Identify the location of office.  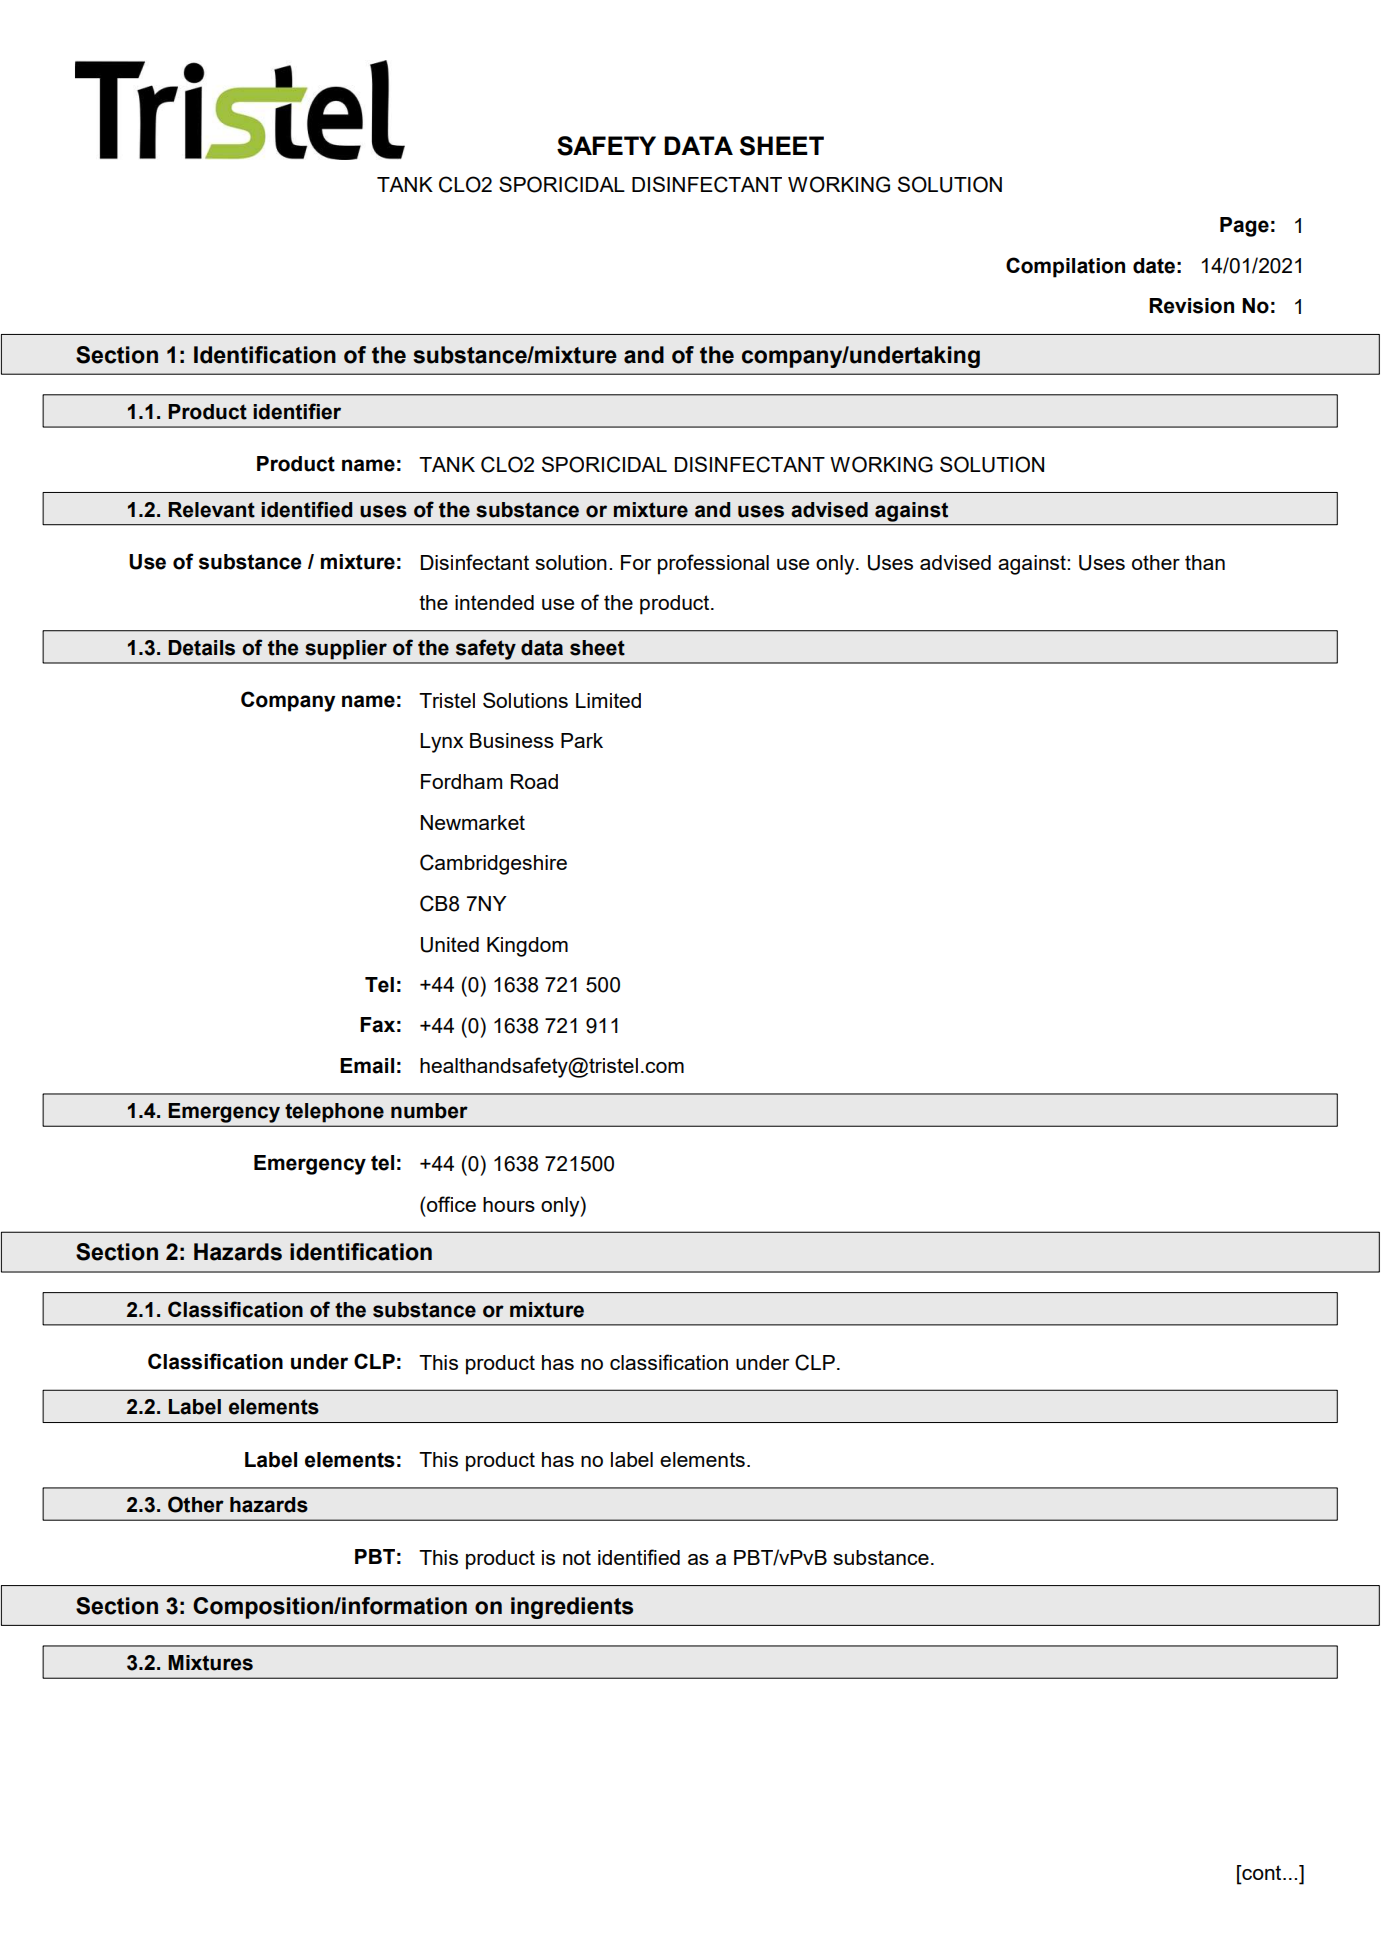
(450, 1204).
